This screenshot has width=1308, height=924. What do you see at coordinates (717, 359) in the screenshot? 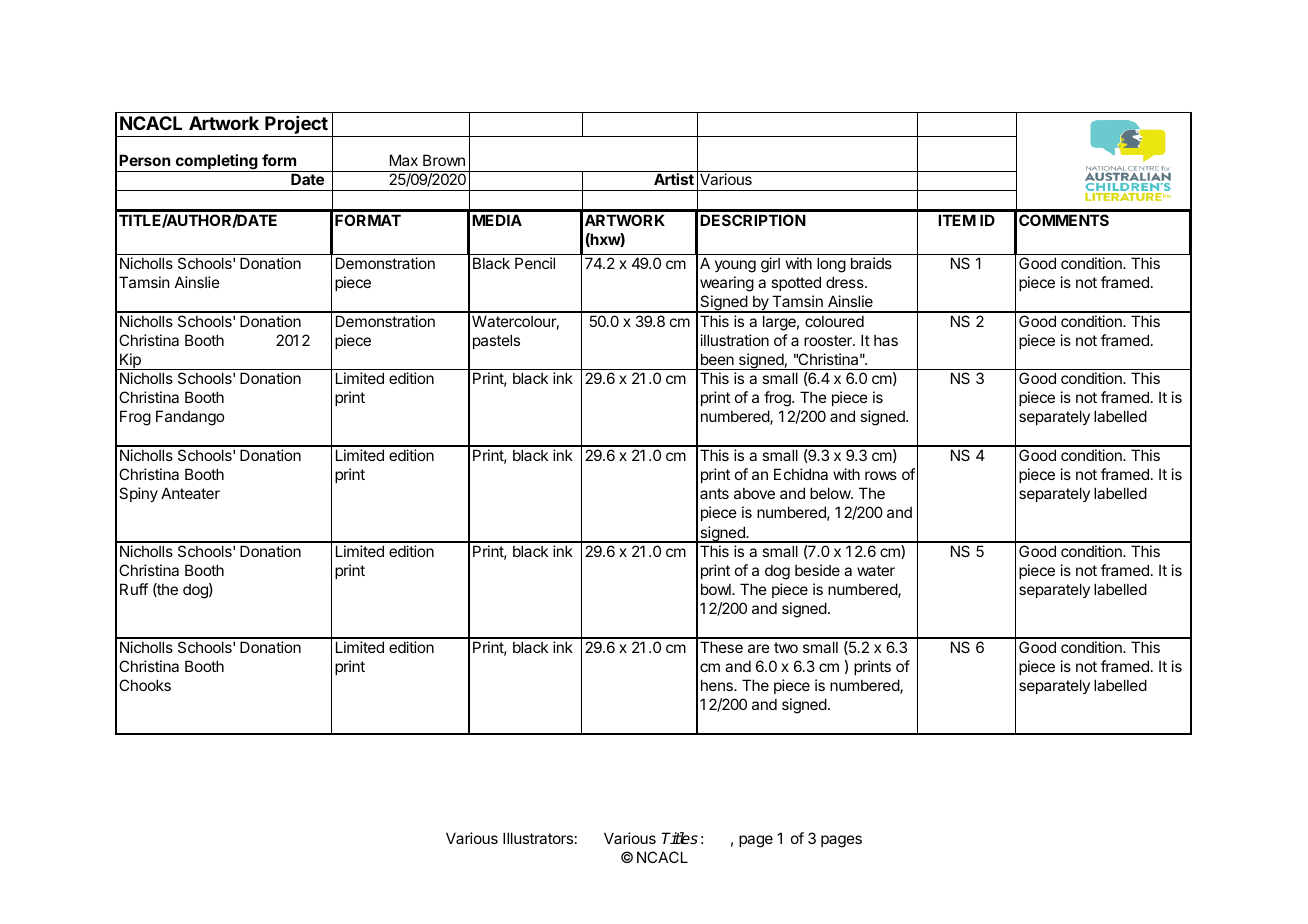
I see `been` at bounding box center [717, 359].
